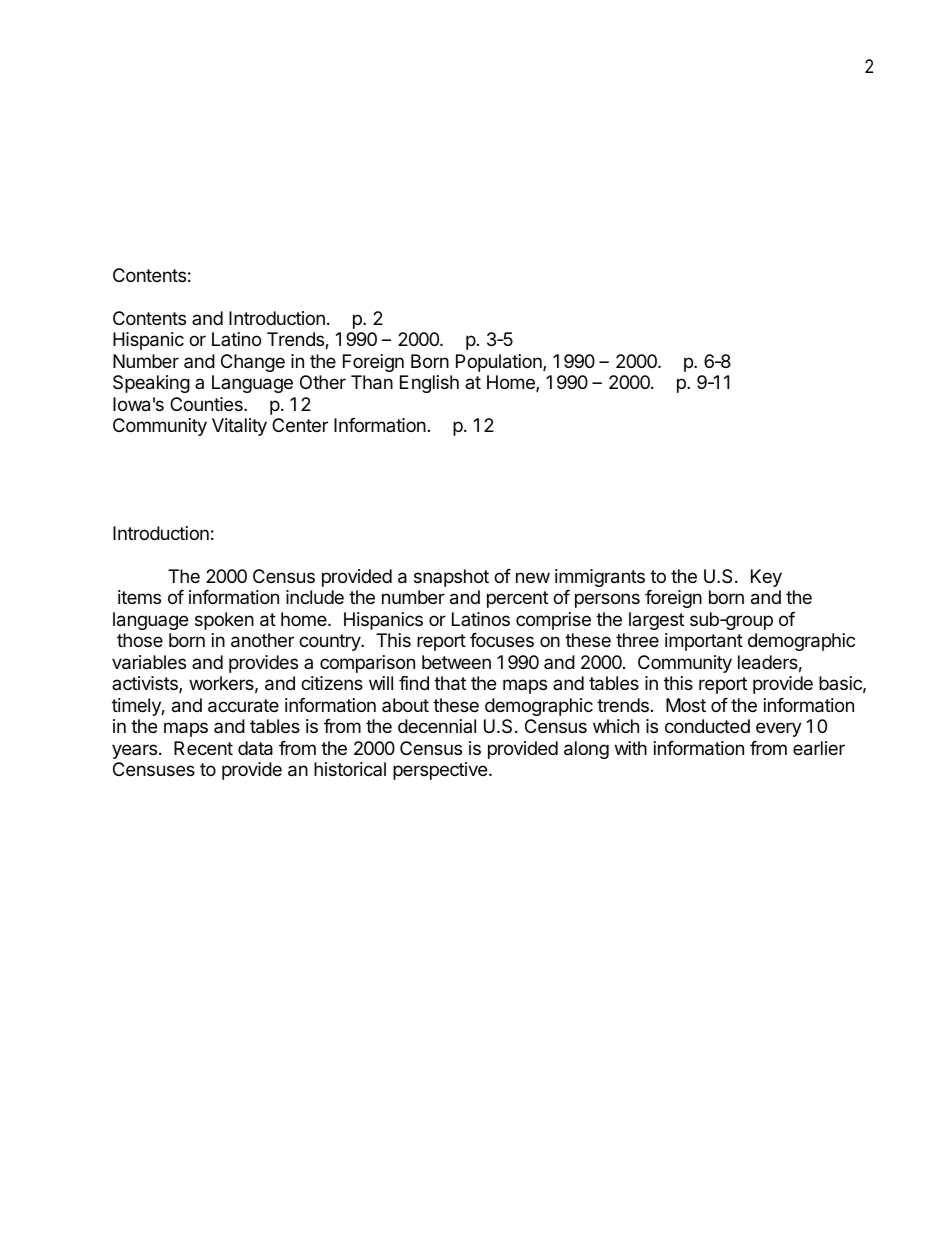 This image has height=1233, width=952. I want to click on snapshot, so click(451, 578).
